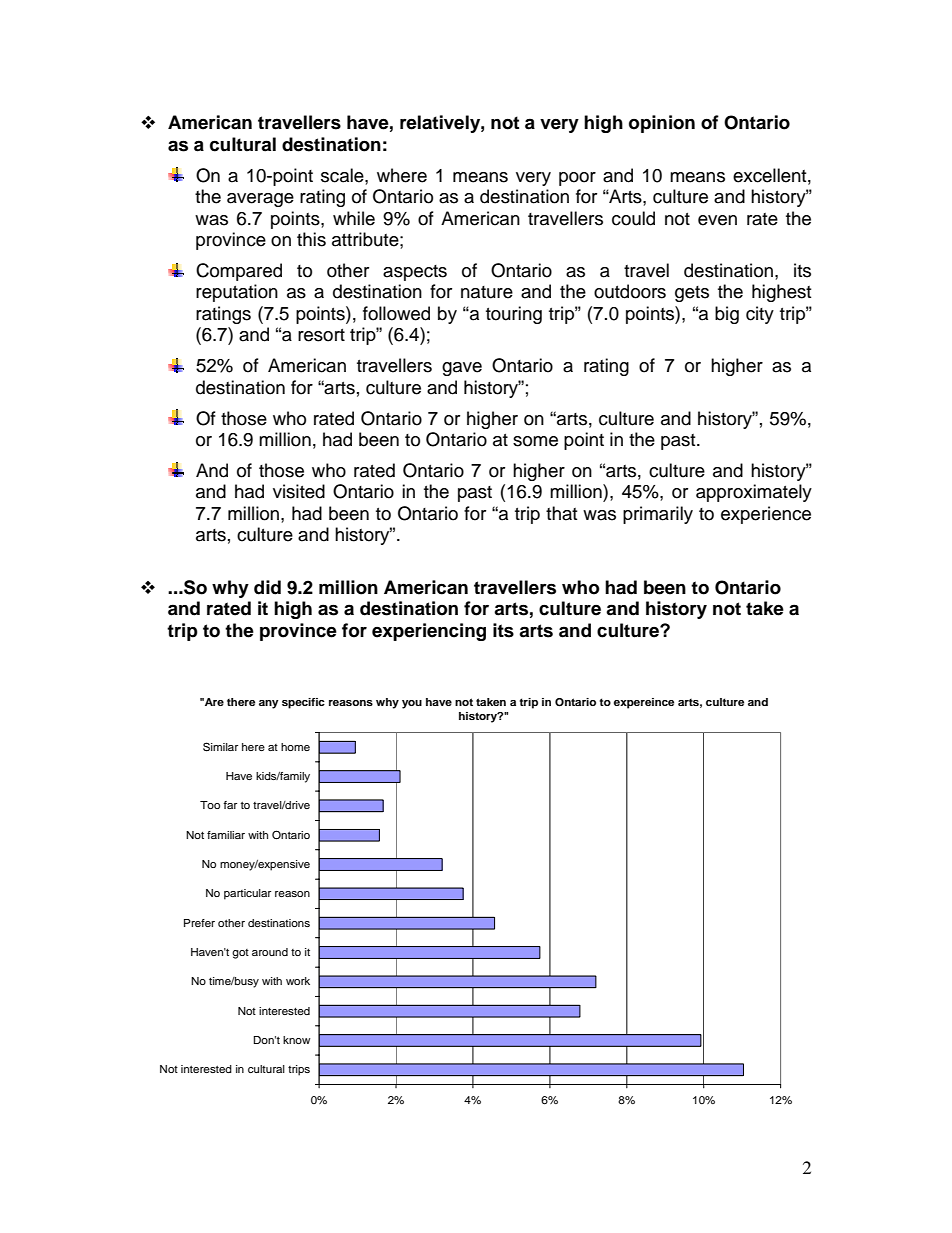  Describe the element at coordinates (658, 515) in the screenshot. I see `primarily` at that location.
